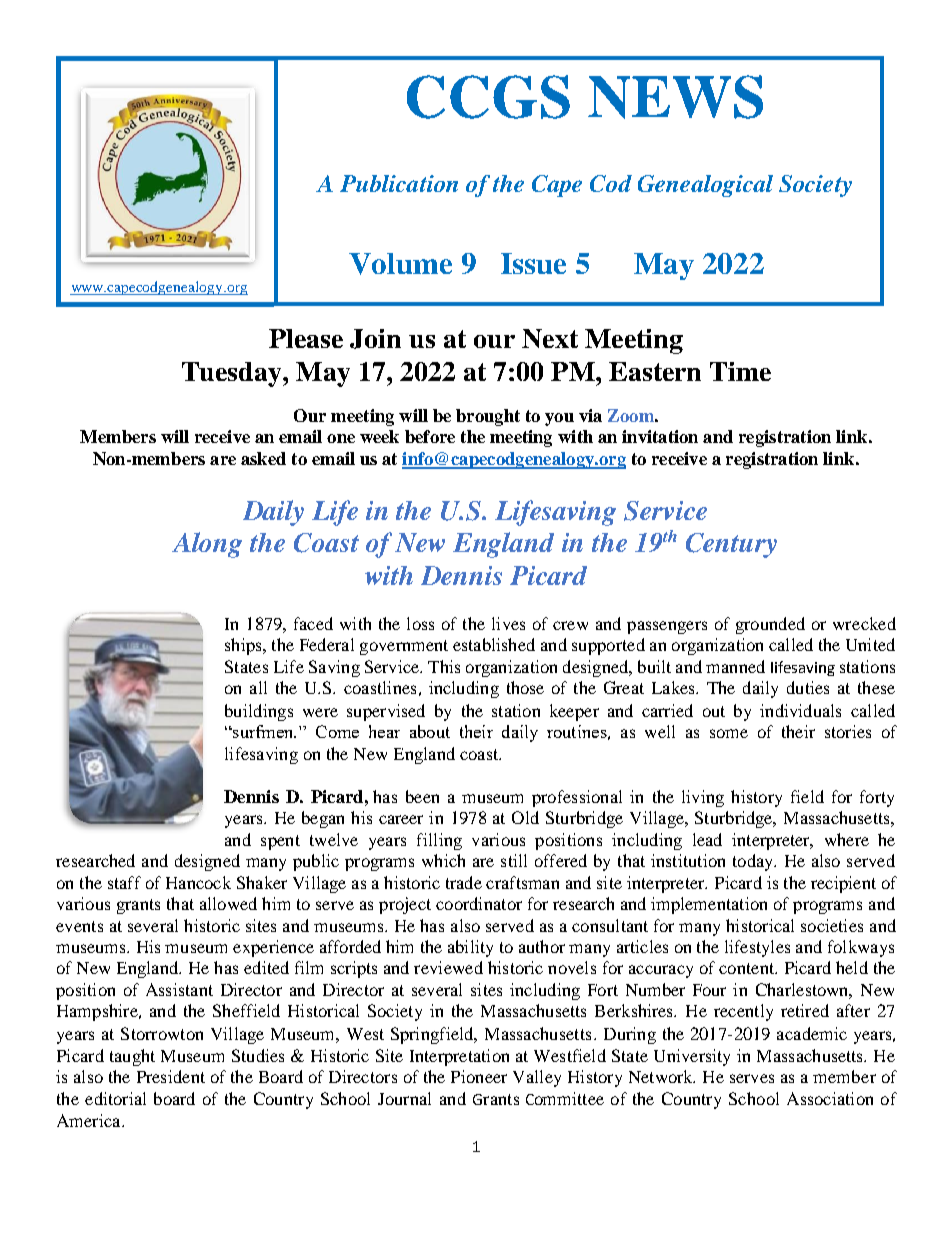 The width and height of the screenshot is (952, 1233). Describe the element at coordinates (830, 1098) in the screenshot. I see `Association` at that location.
